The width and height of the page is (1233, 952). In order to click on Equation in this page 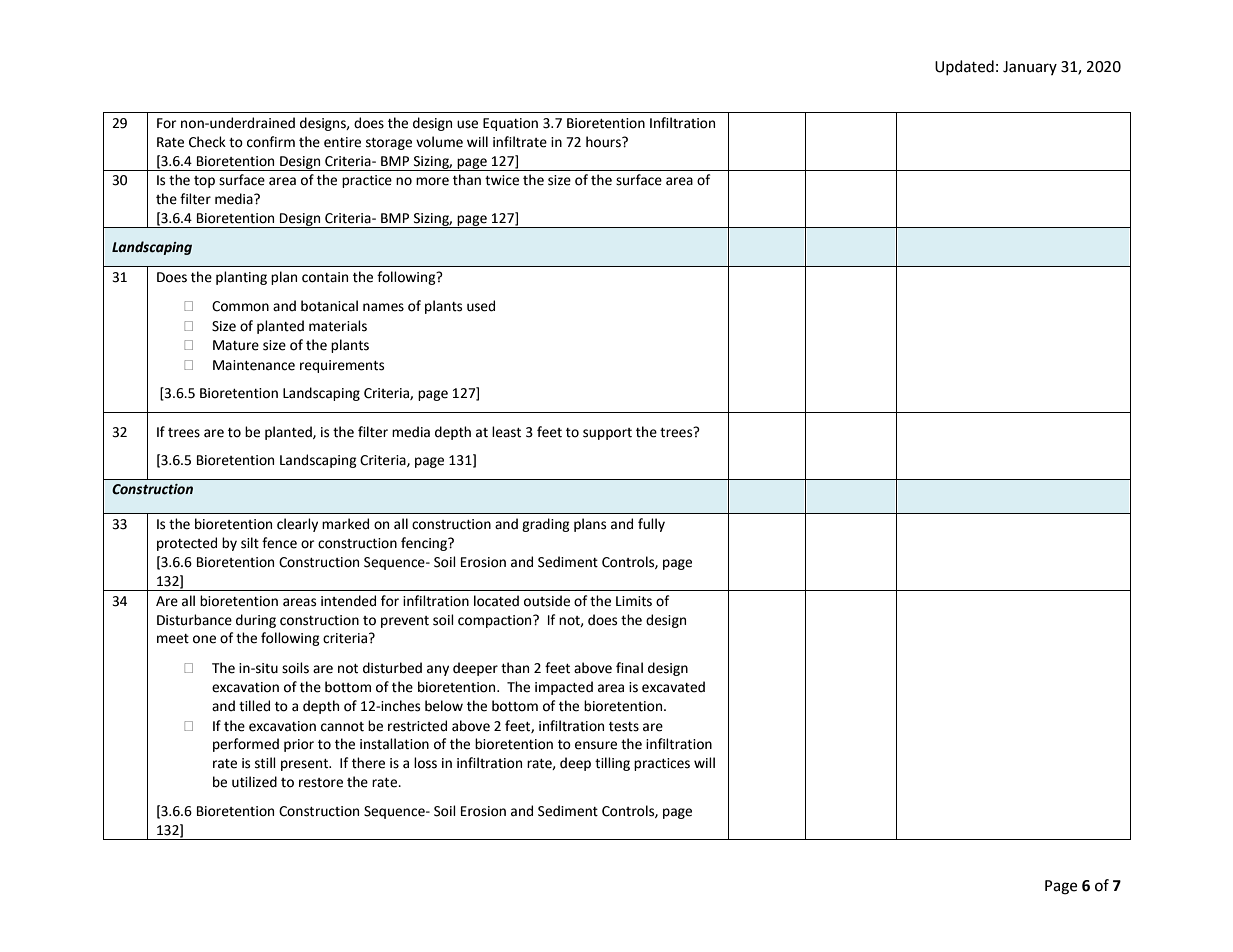, I will do `click(510, 124)`.
